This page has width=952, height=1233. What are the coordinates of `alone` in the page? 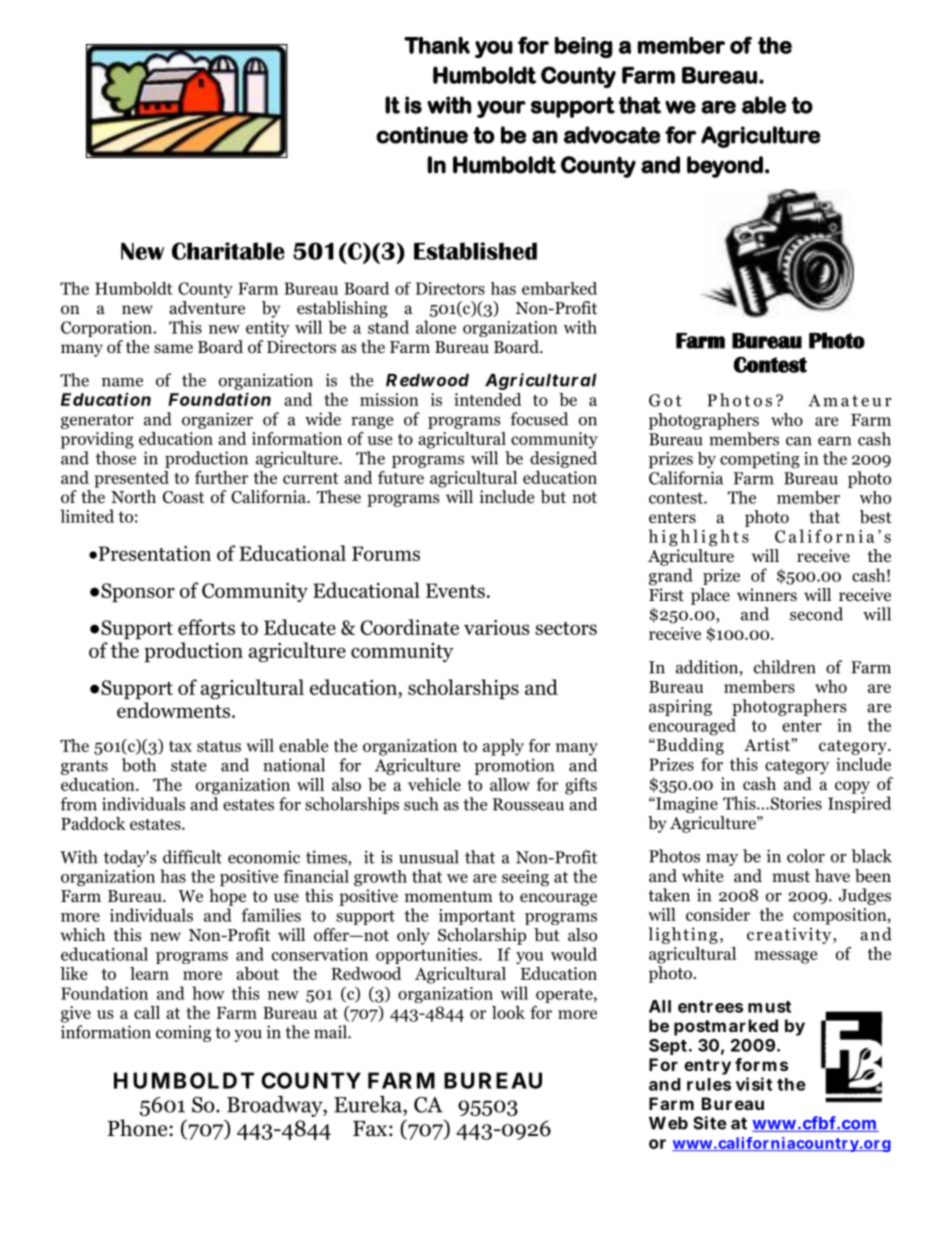 It's located at (436, 327).
